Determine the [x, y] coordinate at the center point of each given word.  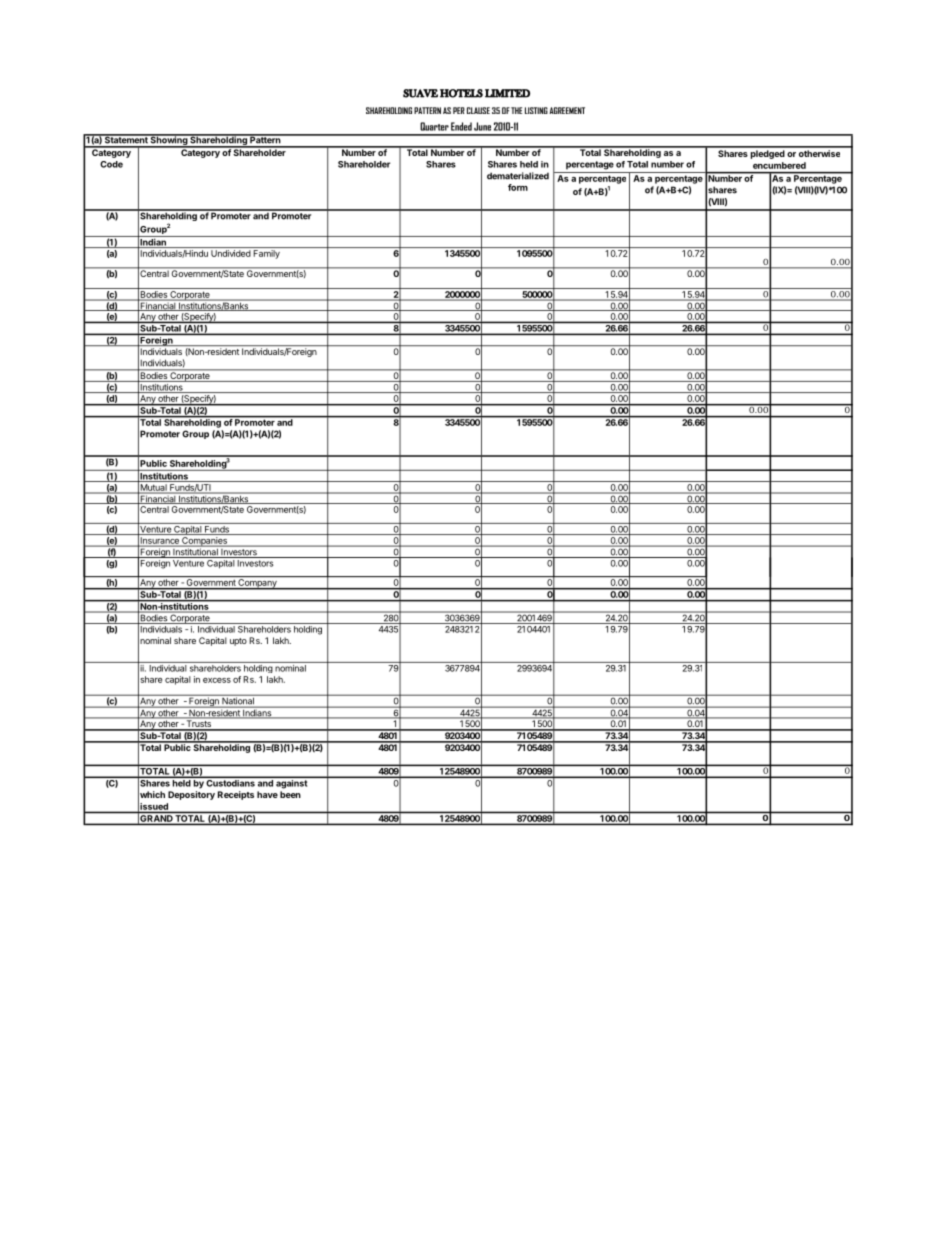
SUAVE [420, 93]
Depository [191, 795]
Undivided [231, 253]
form [518, 187]
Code [111, 164]
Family [266, 254]
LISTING [536, 110]
